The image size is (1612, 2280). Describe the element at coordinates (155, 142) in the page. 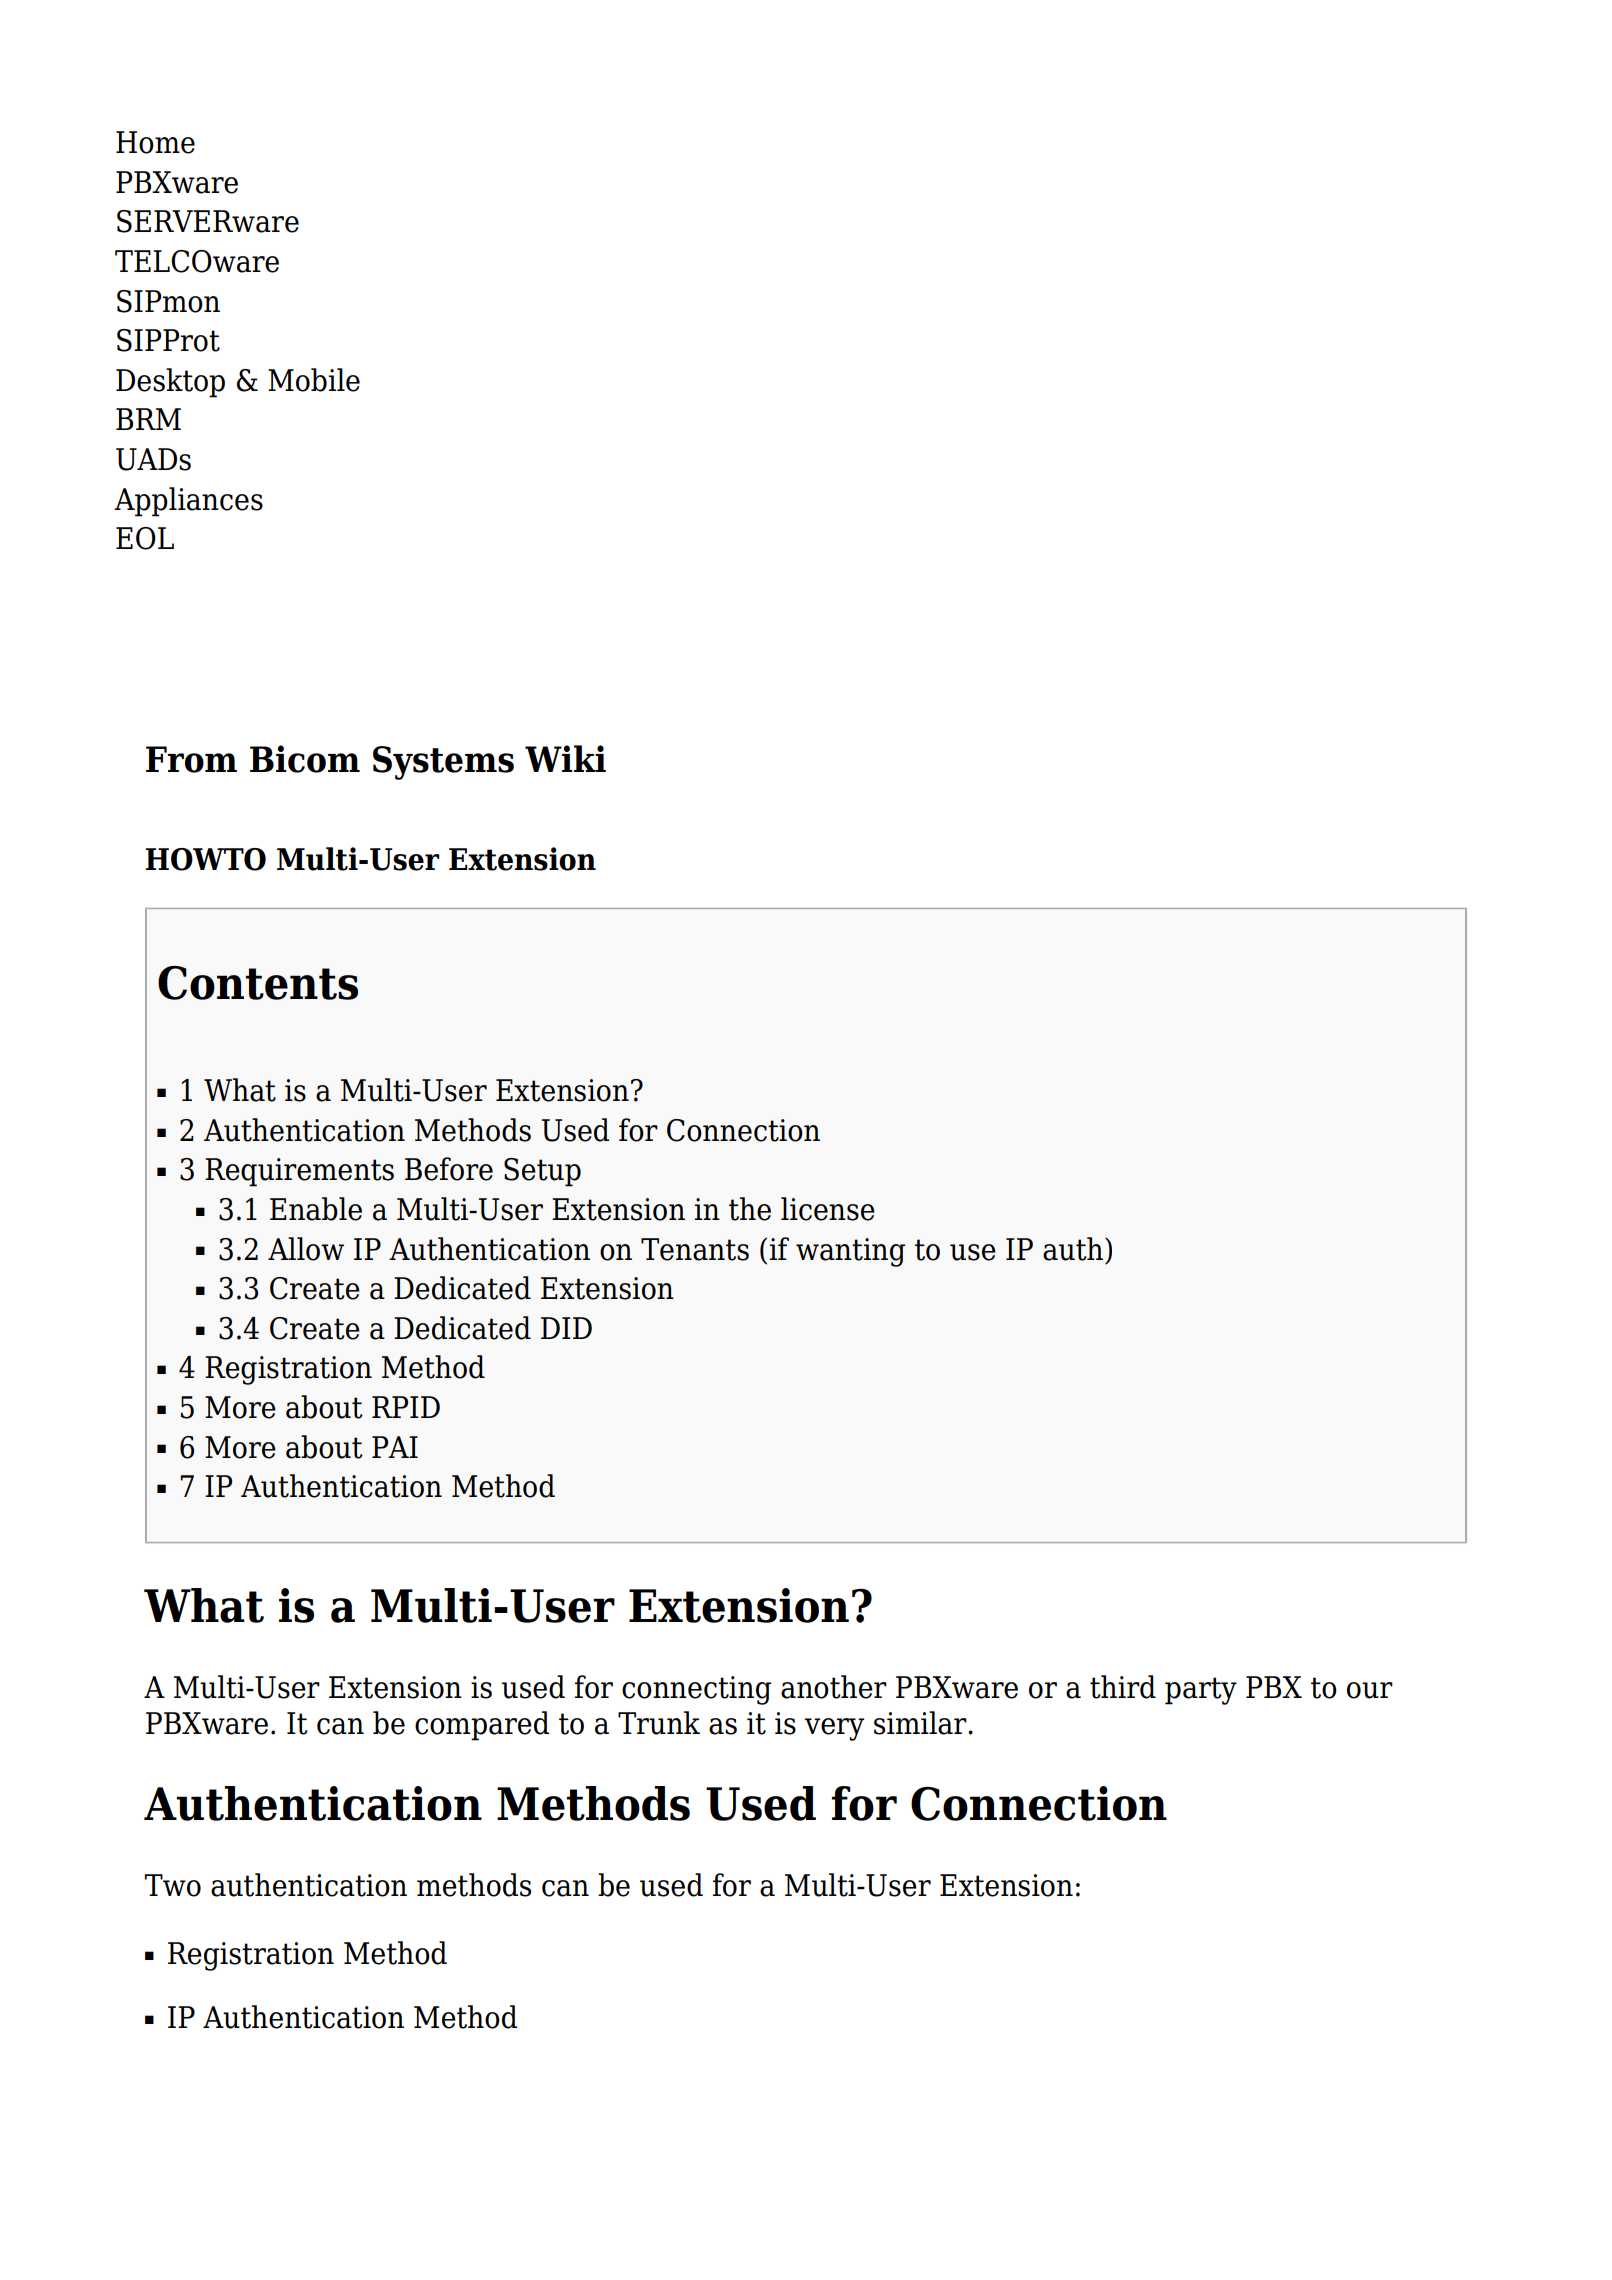

I see `Home` at that location.
